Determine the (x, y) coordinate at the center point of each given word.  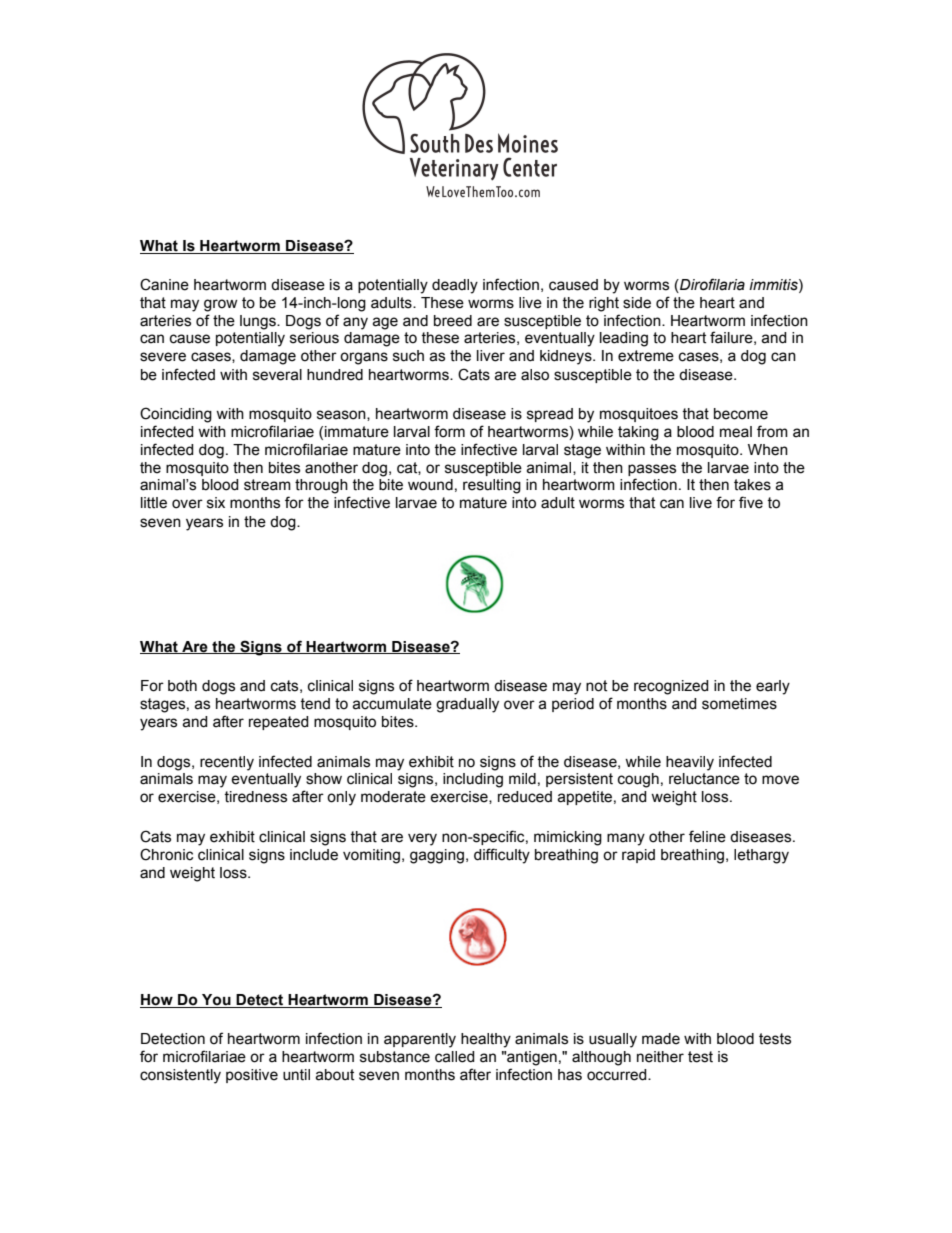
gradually (467, 705)
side (637, 303)
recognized (671, 687)
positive (252, 1076)
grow (221, 305)
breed (453, 321)
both (182, 686)
